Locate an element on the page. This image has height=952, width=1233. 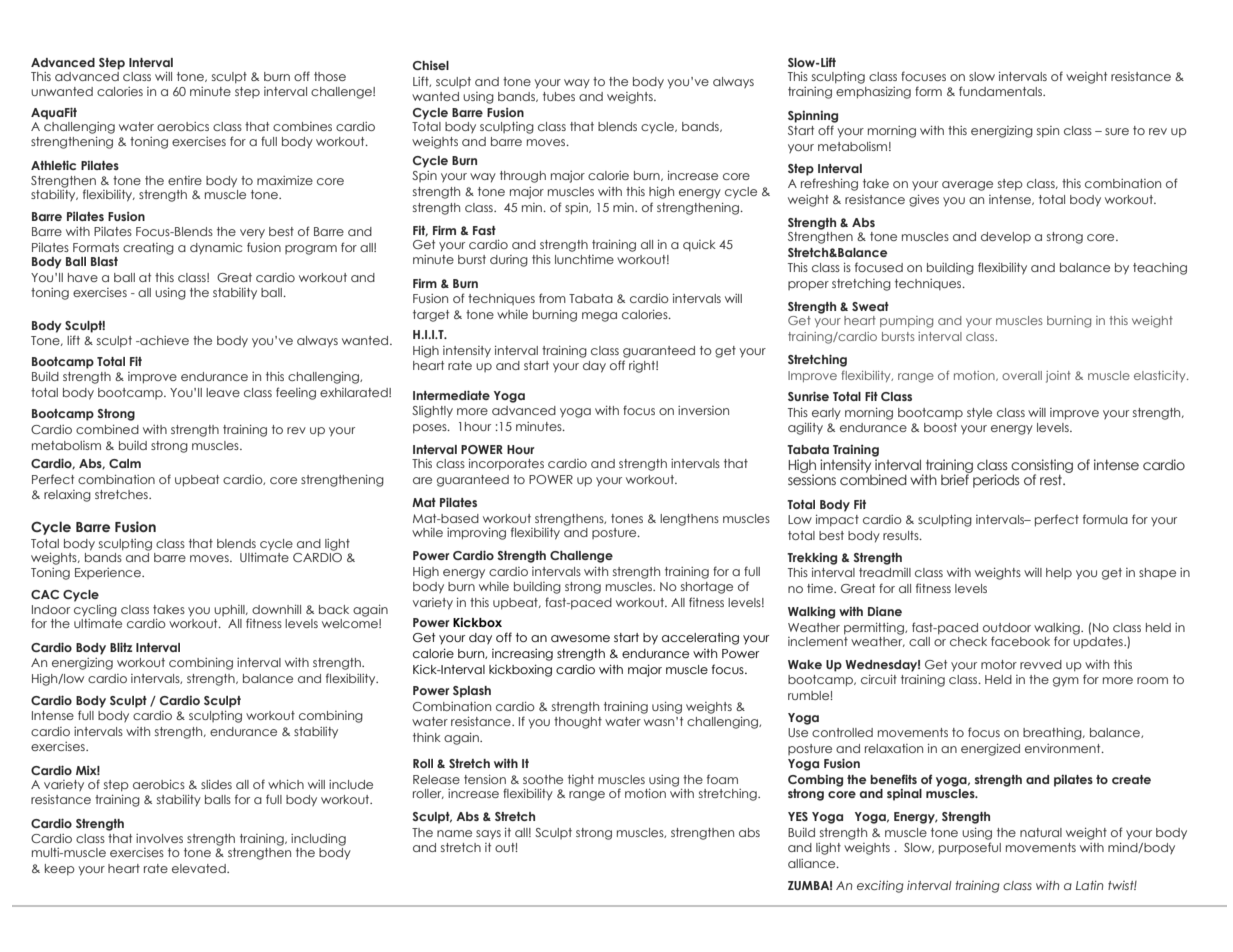
tubes is located at coordinates (559, 96).
